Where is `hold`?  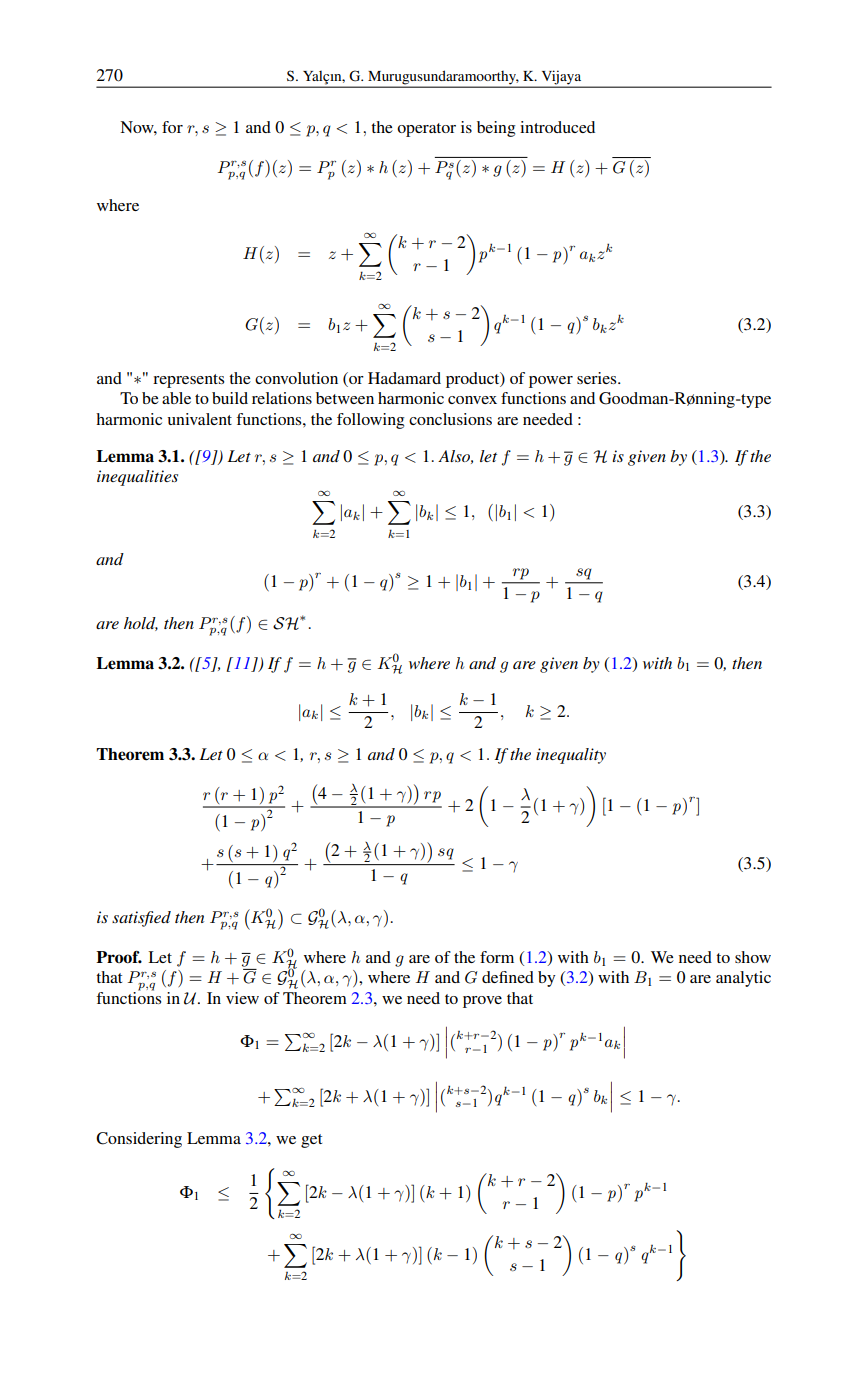 hold is located at coordinates (141, 624).
